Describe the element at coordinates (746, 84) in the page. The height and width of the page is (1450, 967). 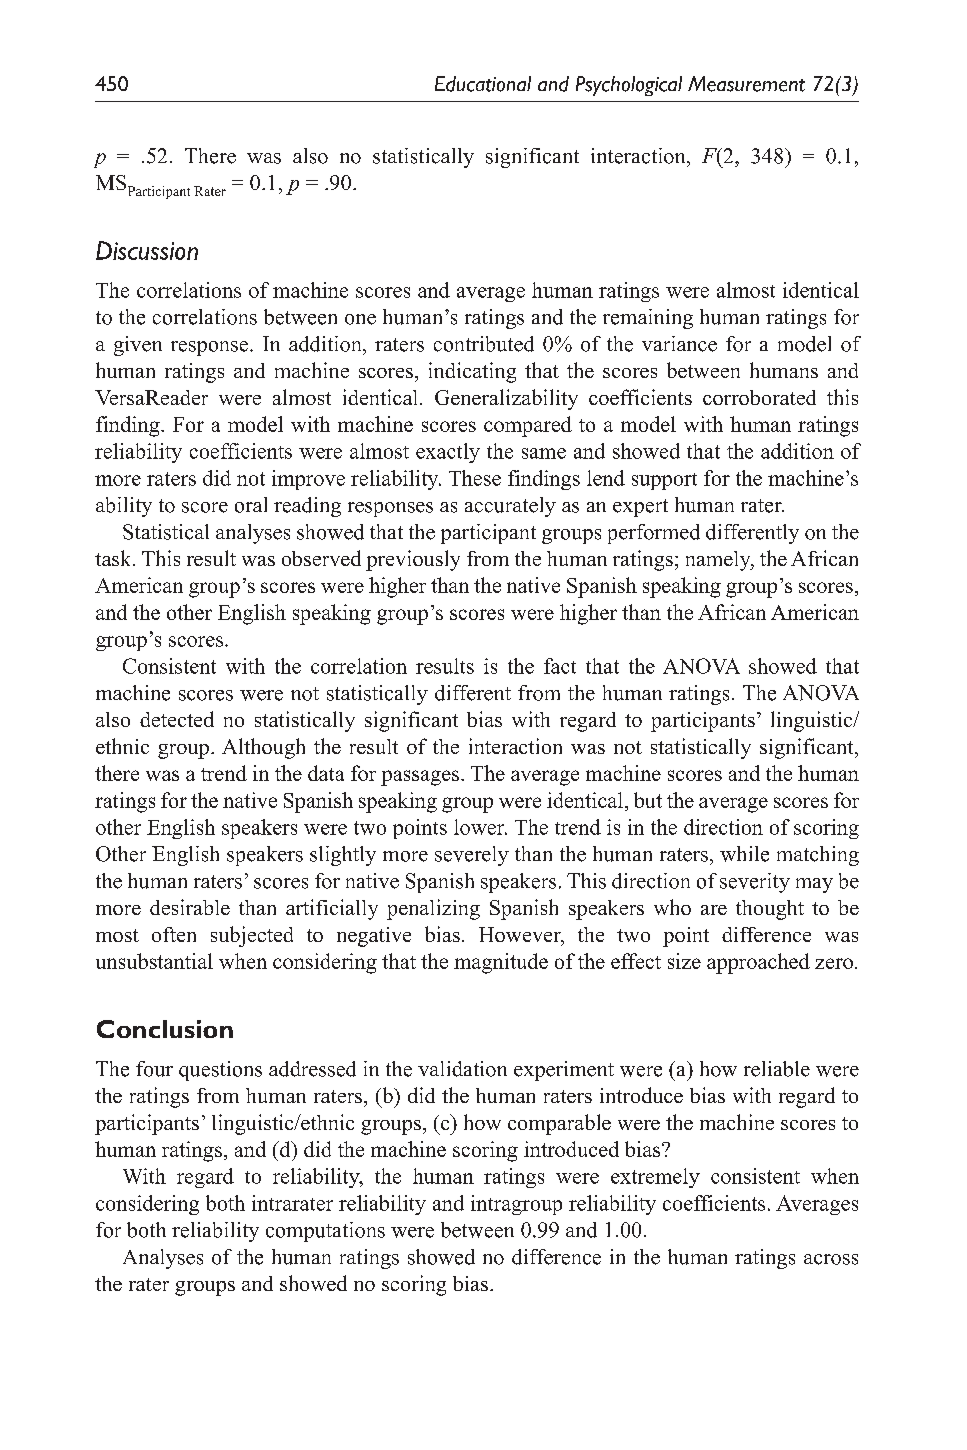
I see `Measurement` at that location.
